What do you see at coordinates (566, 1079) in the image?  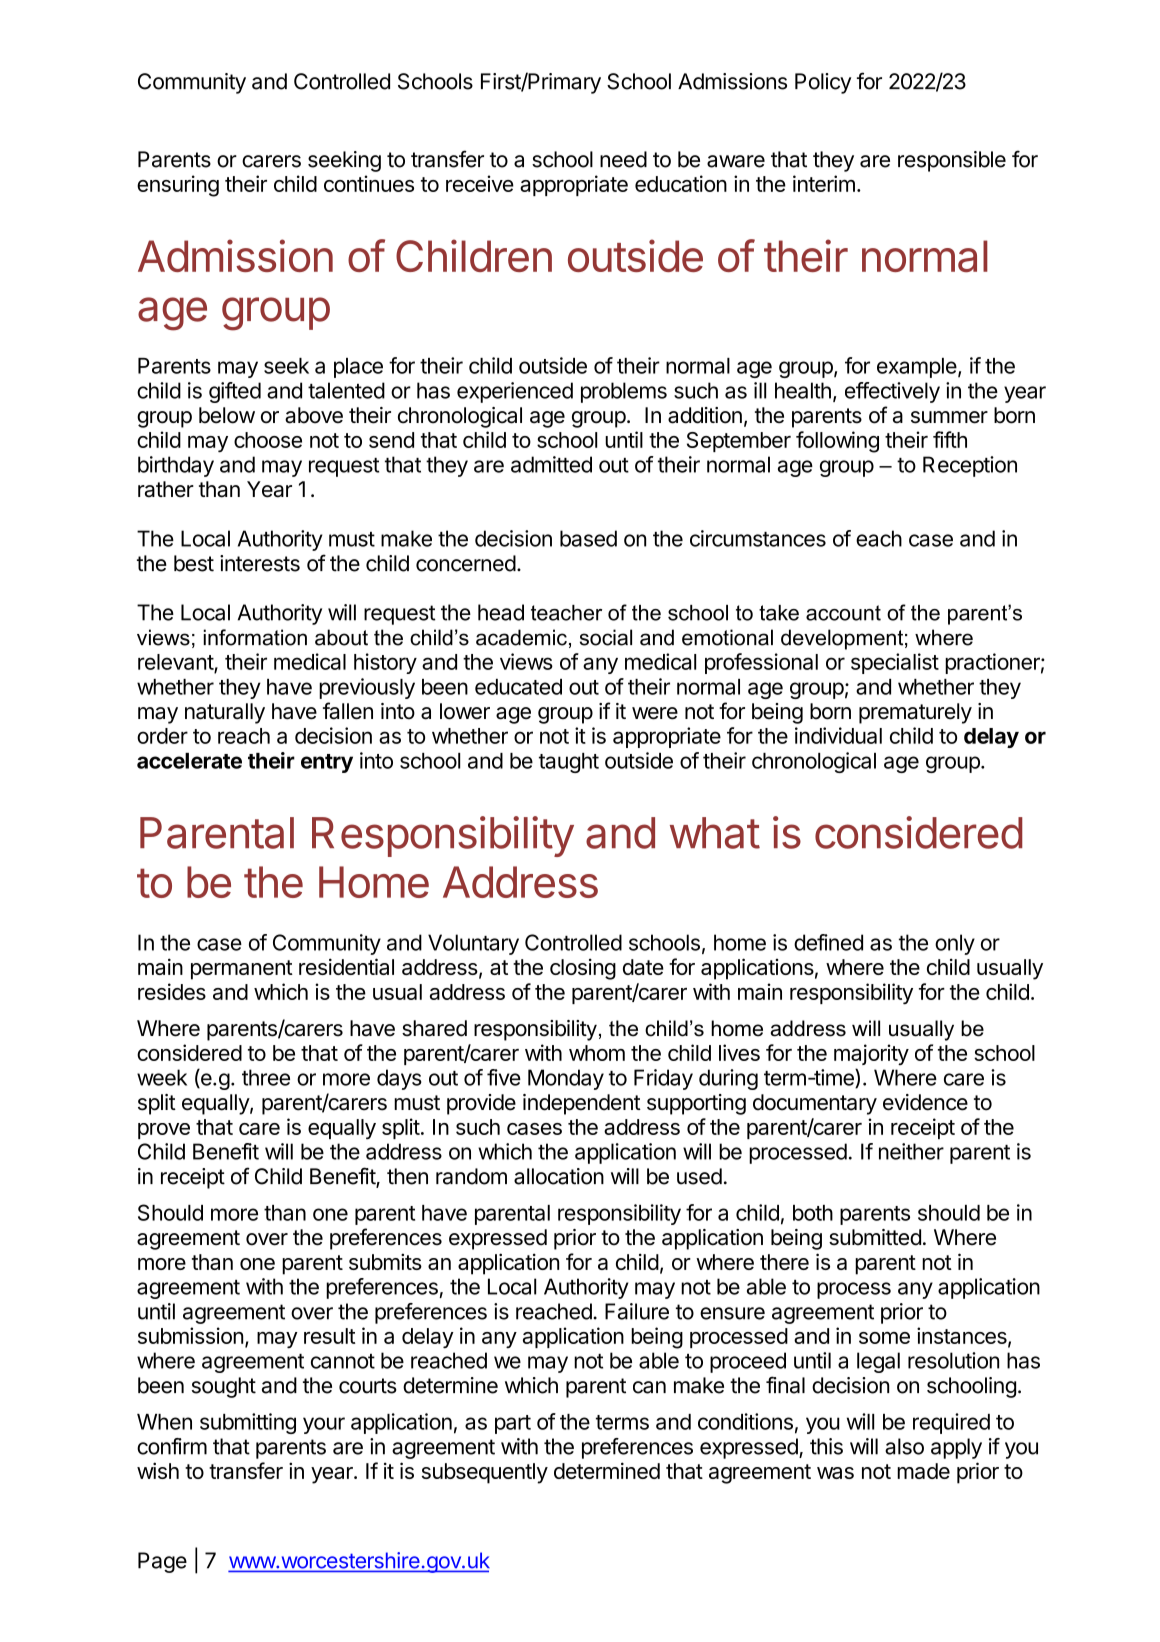 I see `Monday` at bounding box center [566, 1079].
